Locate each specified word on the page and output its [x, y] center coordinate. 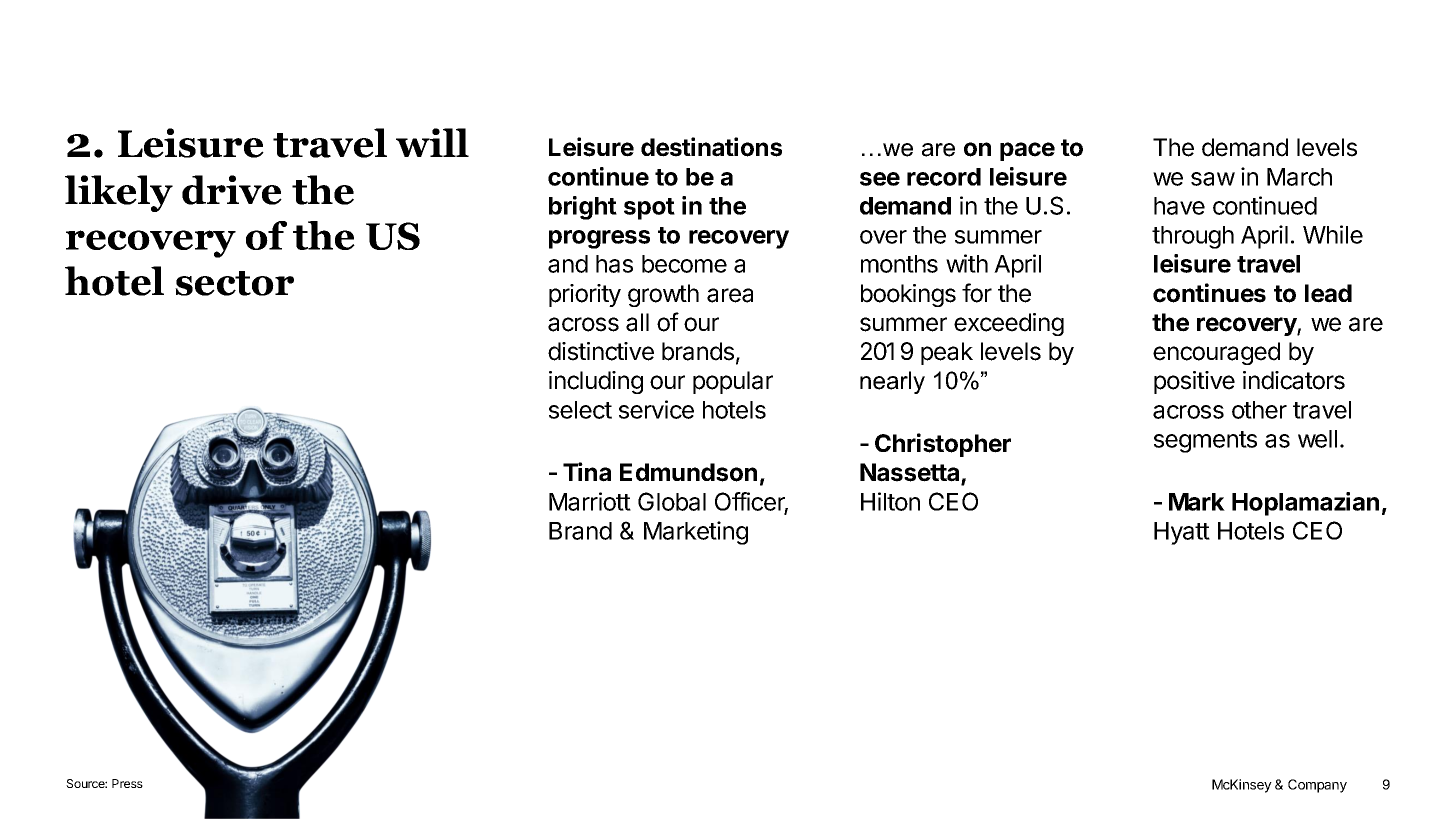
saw [1213, 179]
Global [672, 501]
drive [232, 190]
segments [1205, 442]
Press [127, 783]
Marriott [590, 501]
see [880, 179]
